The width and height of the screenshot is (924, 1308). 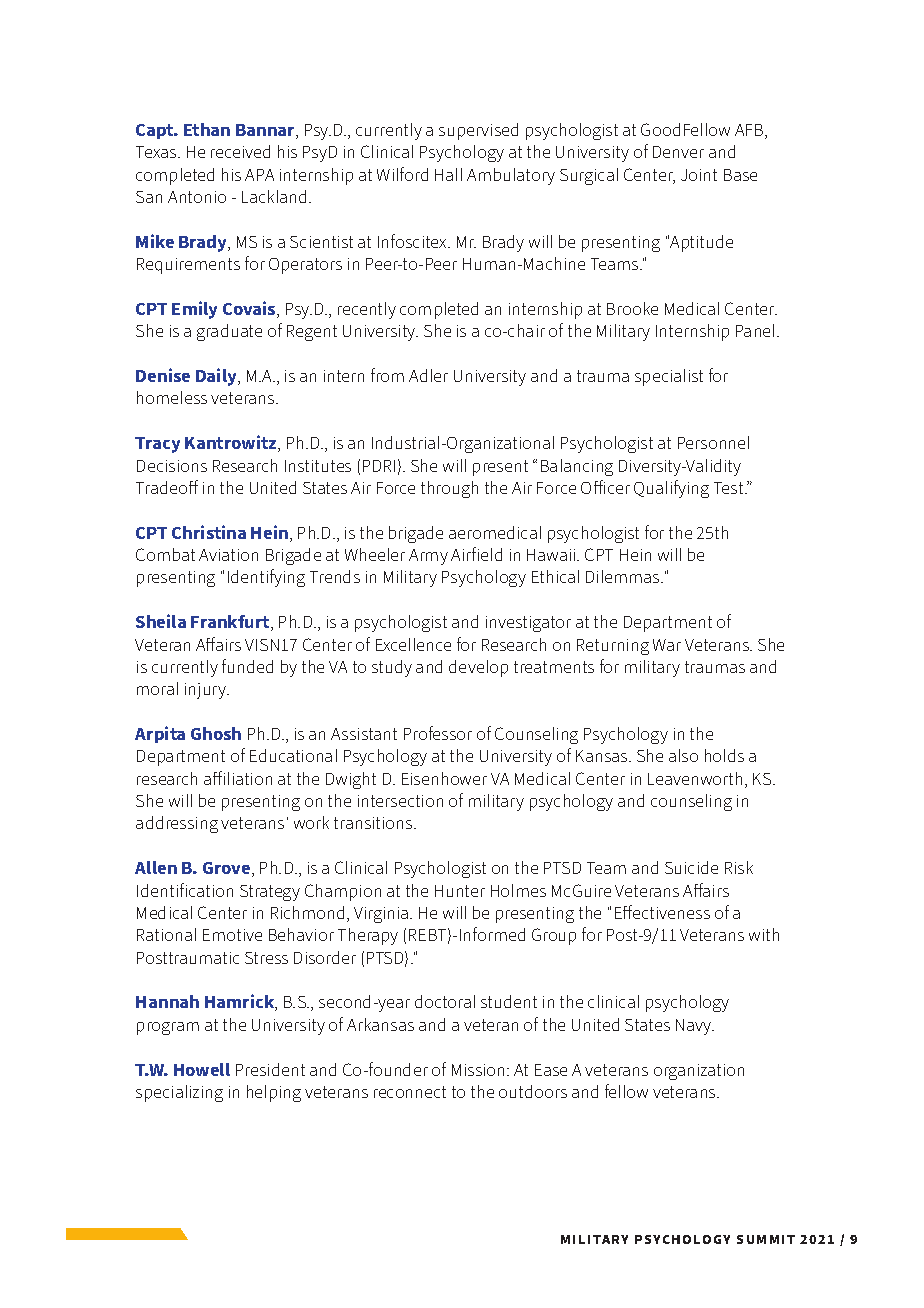 I want to click on Denver, so click(x=678, y=152).
